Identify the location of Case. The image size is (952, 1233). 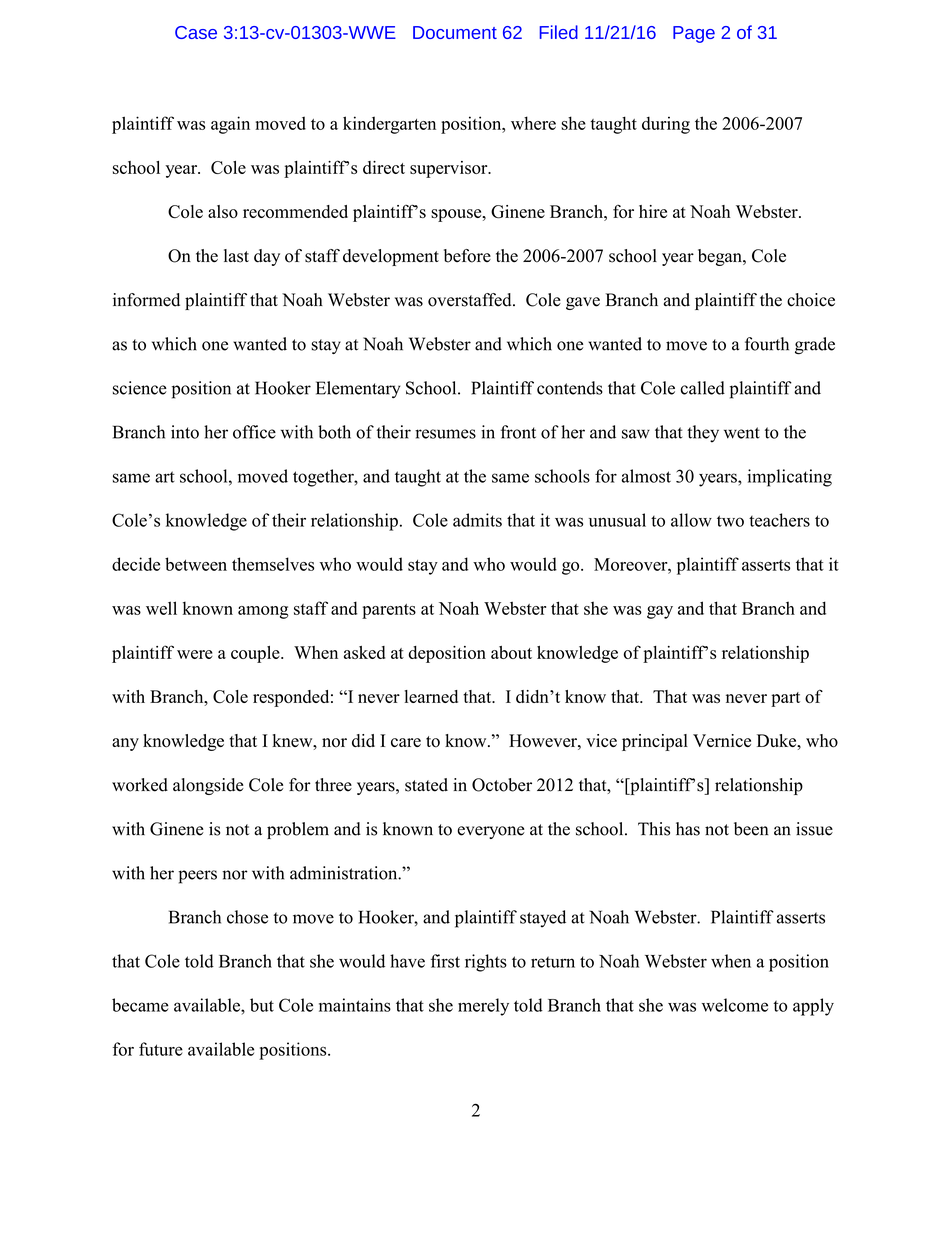
(196, 32).
